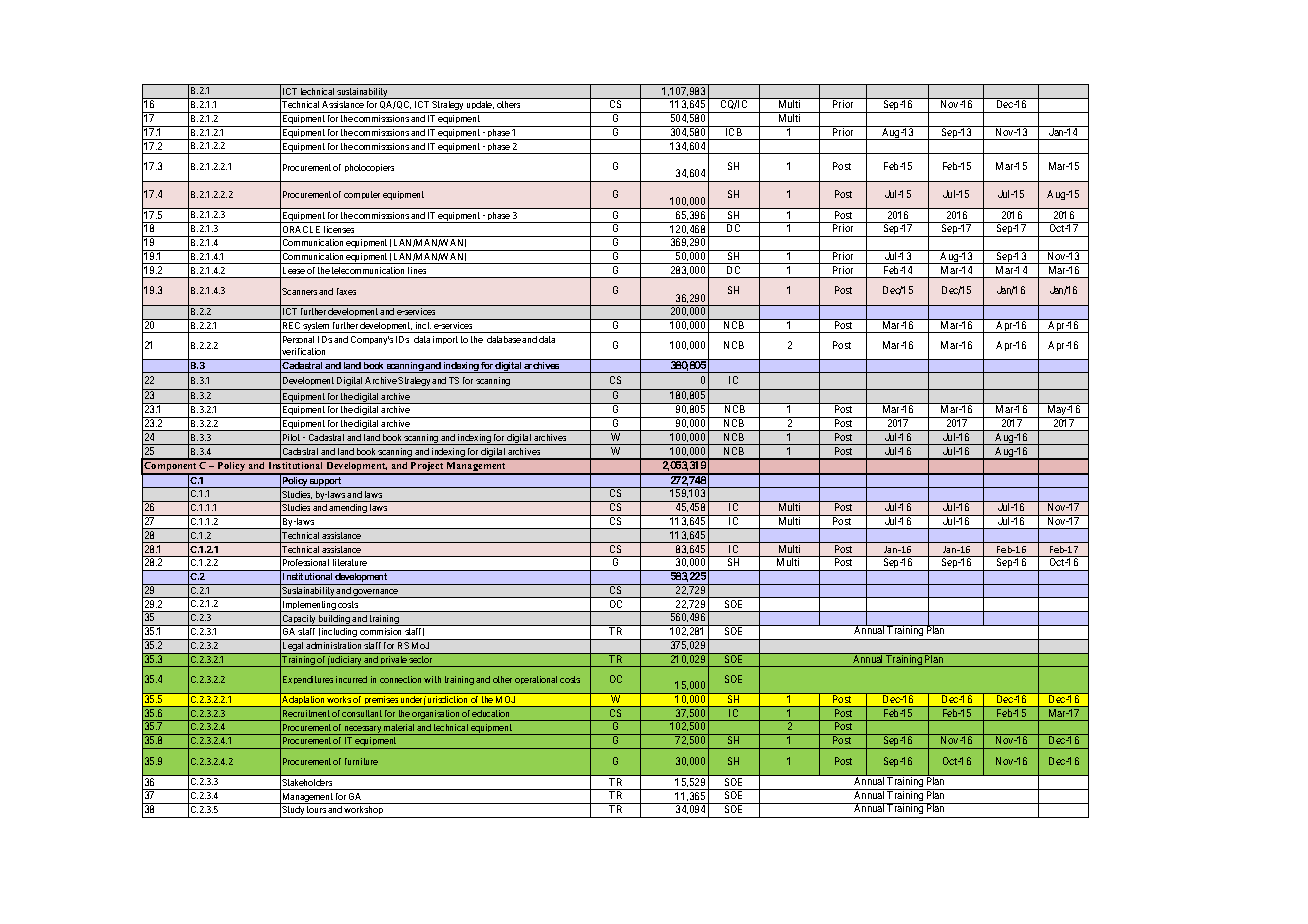 Image resolution: width=1308 pixels, height=924 pixels. Describe the element at coordinates (536, 680) in the page. I see `operational` at that location.
